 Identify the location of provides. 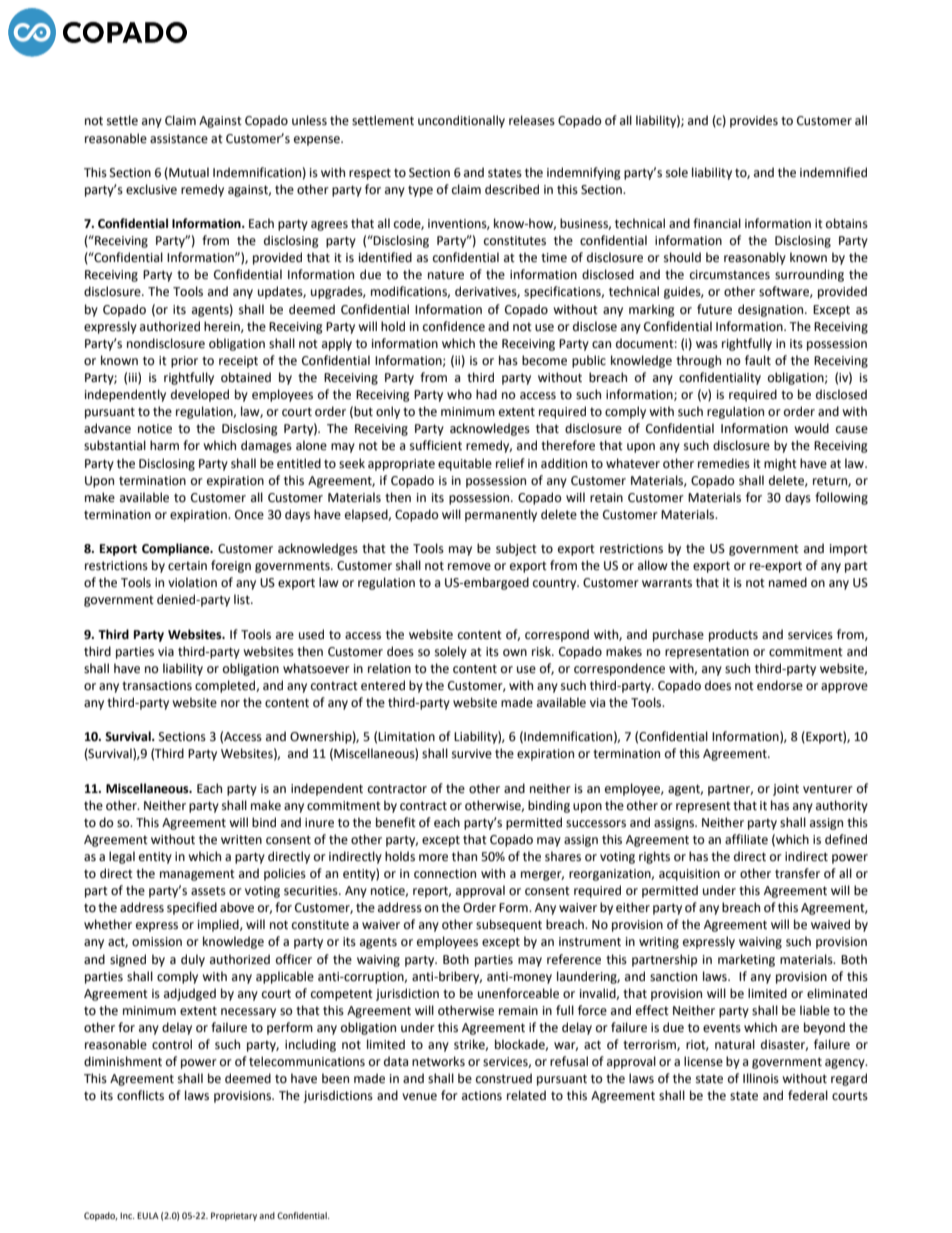
(754, 121).
